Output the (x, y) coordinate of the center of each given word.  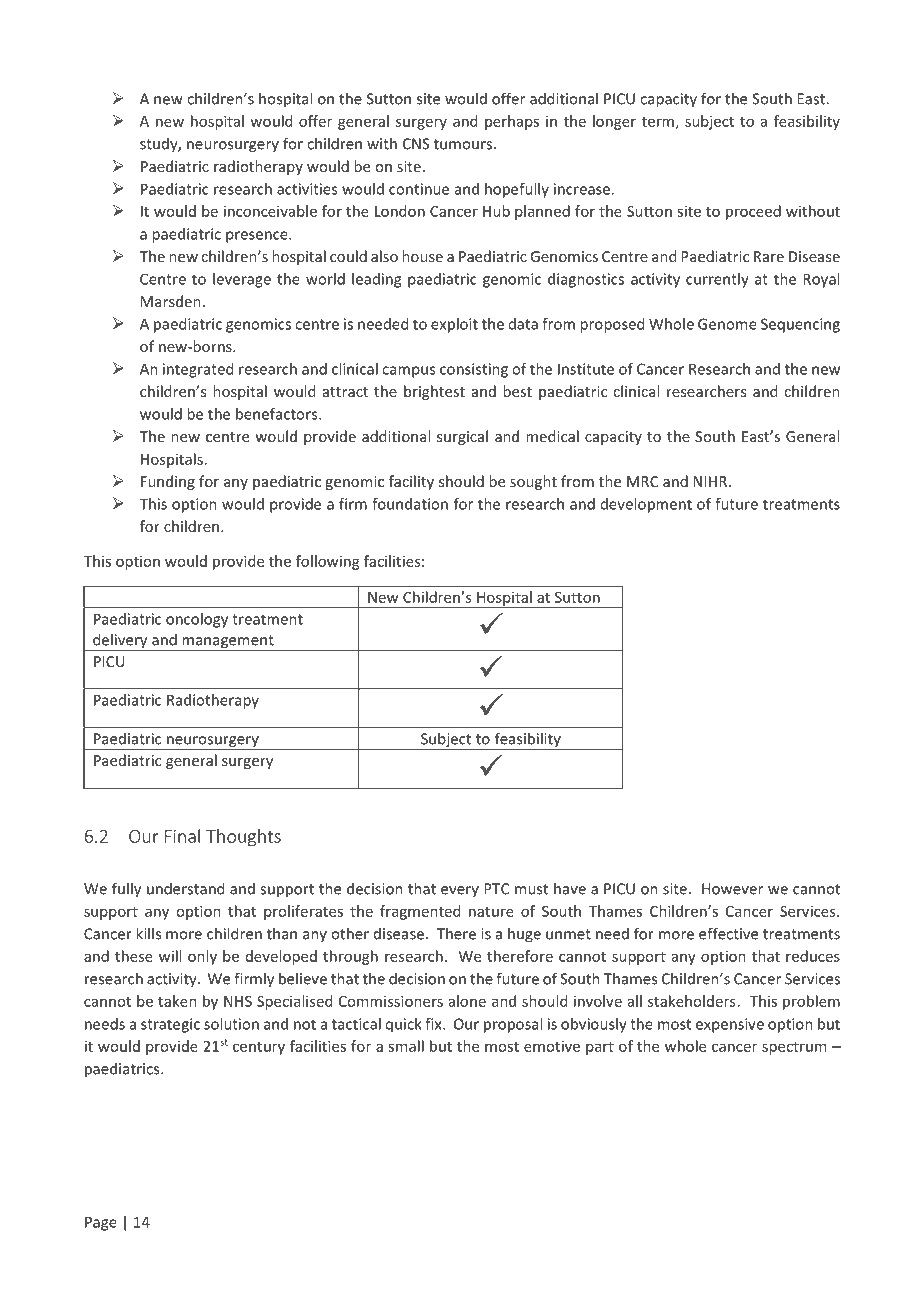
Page (101, 1223)
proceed (753, 212)
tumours (463, 144)
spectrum (794, 1048)
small (406, 1046)
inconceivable (270, 211)
